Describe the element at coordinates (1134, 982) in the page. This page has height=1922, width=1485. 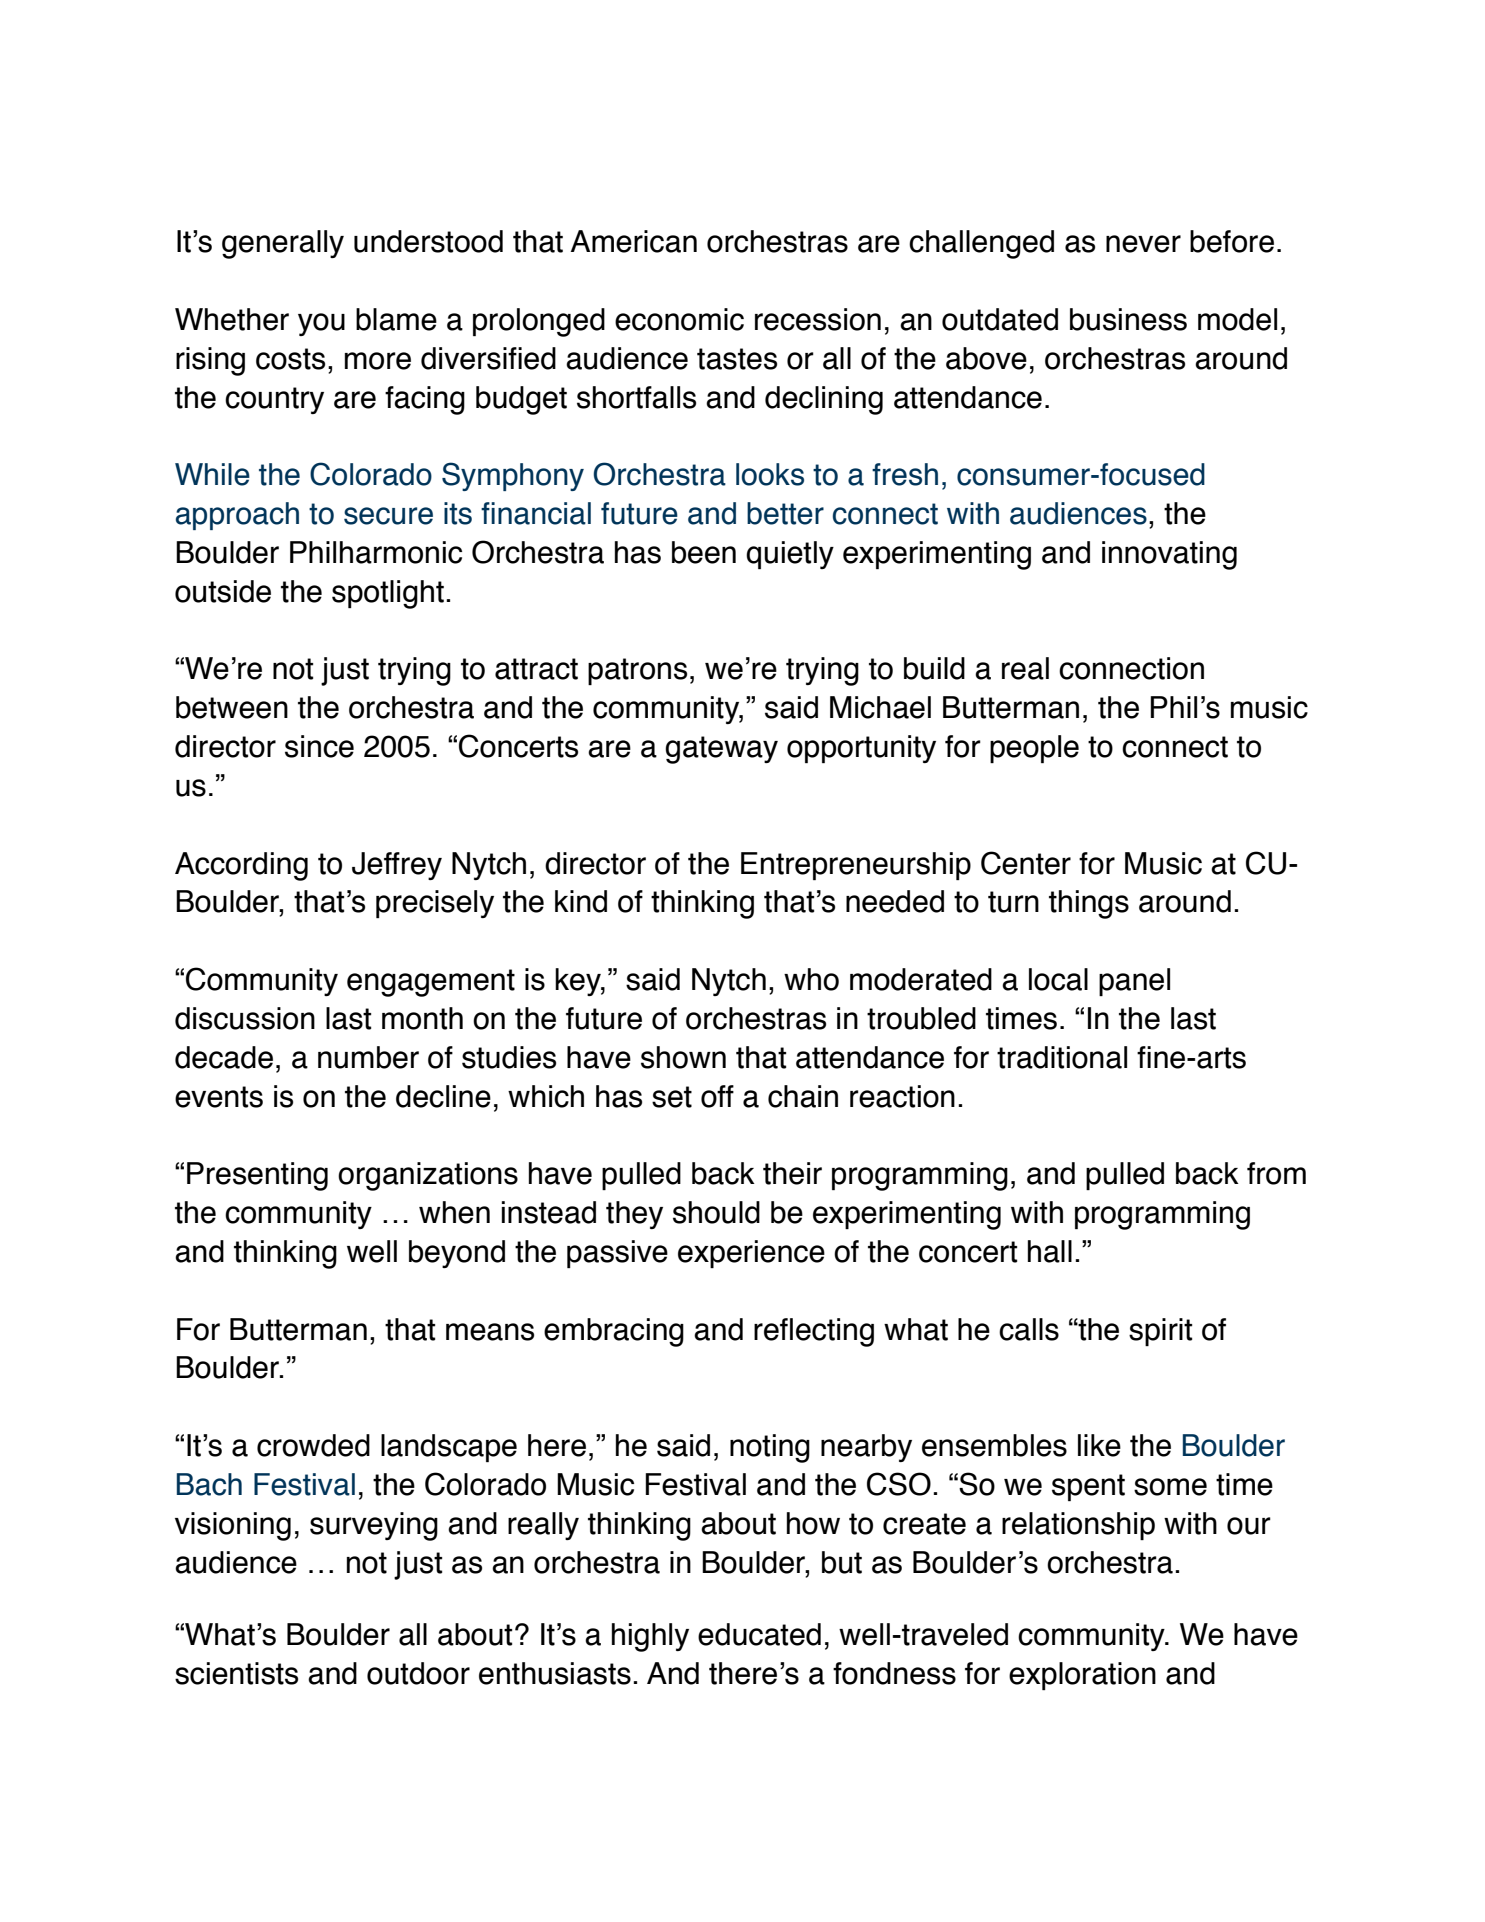
I see `panel` at that location.
